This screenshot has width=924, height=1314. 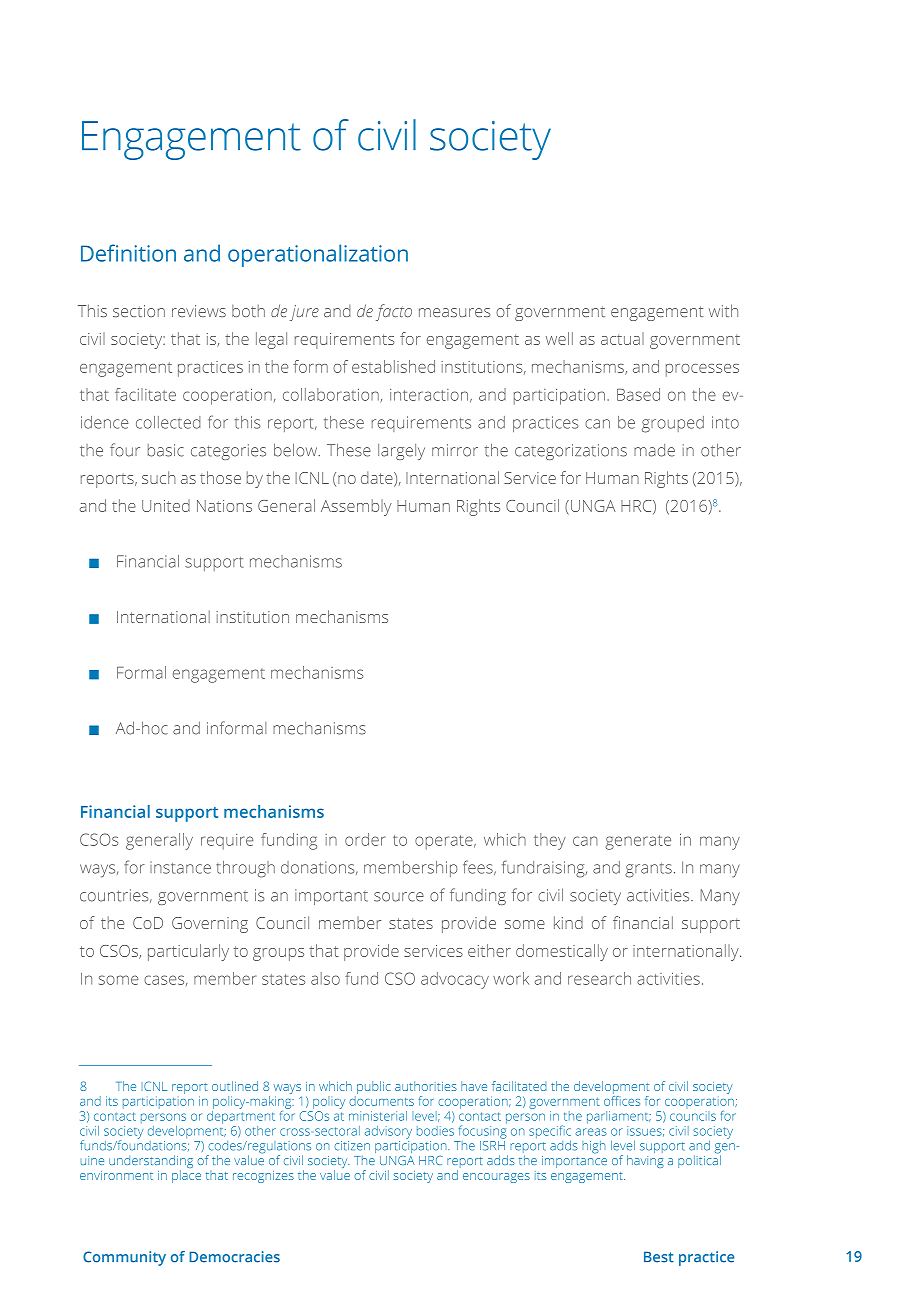 What do you see at coordinates (622, 338) in the screenshot?
I see `actual` at bounding box center [622, 338].
